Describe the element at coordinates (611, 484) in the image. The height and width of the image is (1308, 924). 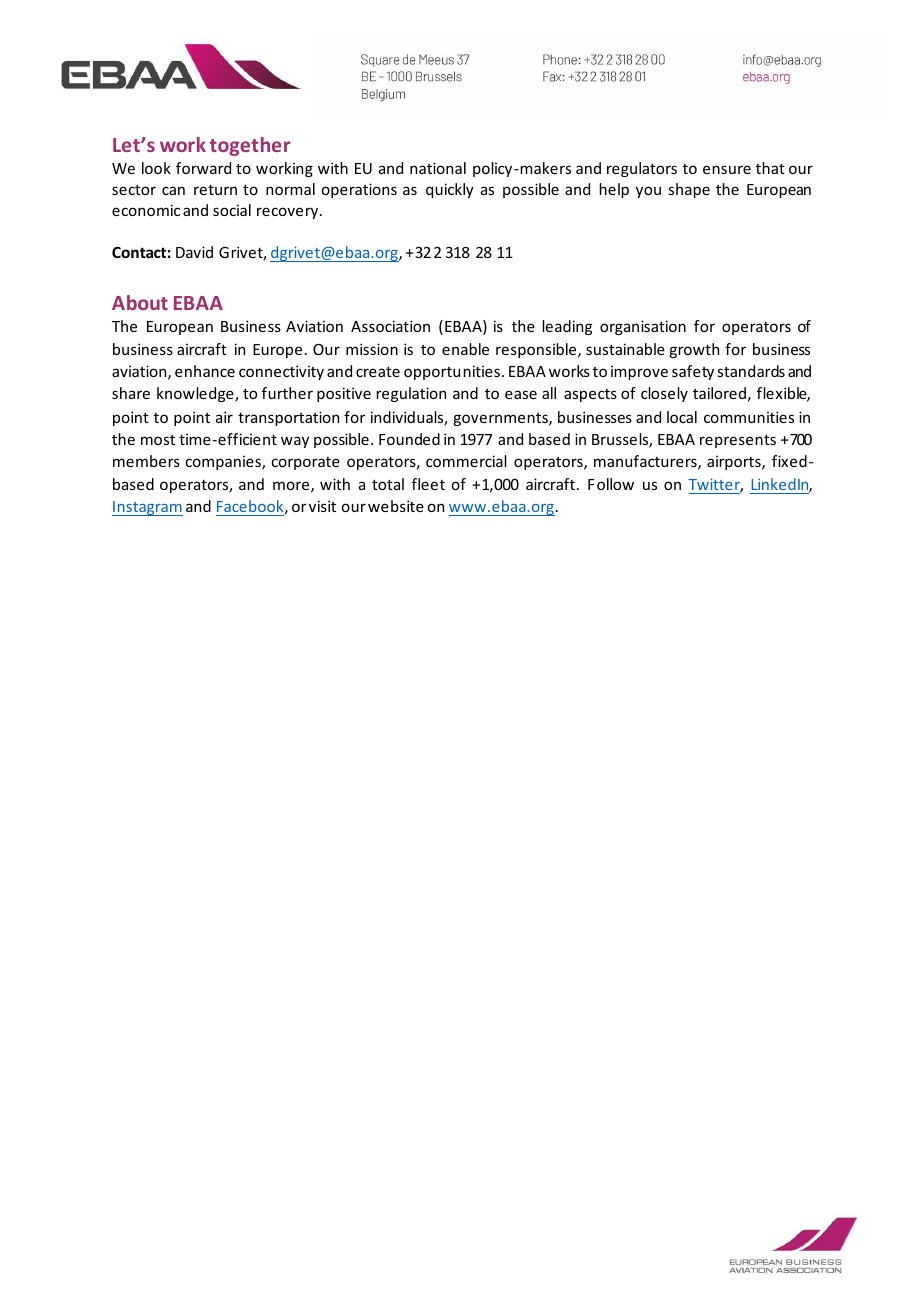
I see `Follow` at that location.
